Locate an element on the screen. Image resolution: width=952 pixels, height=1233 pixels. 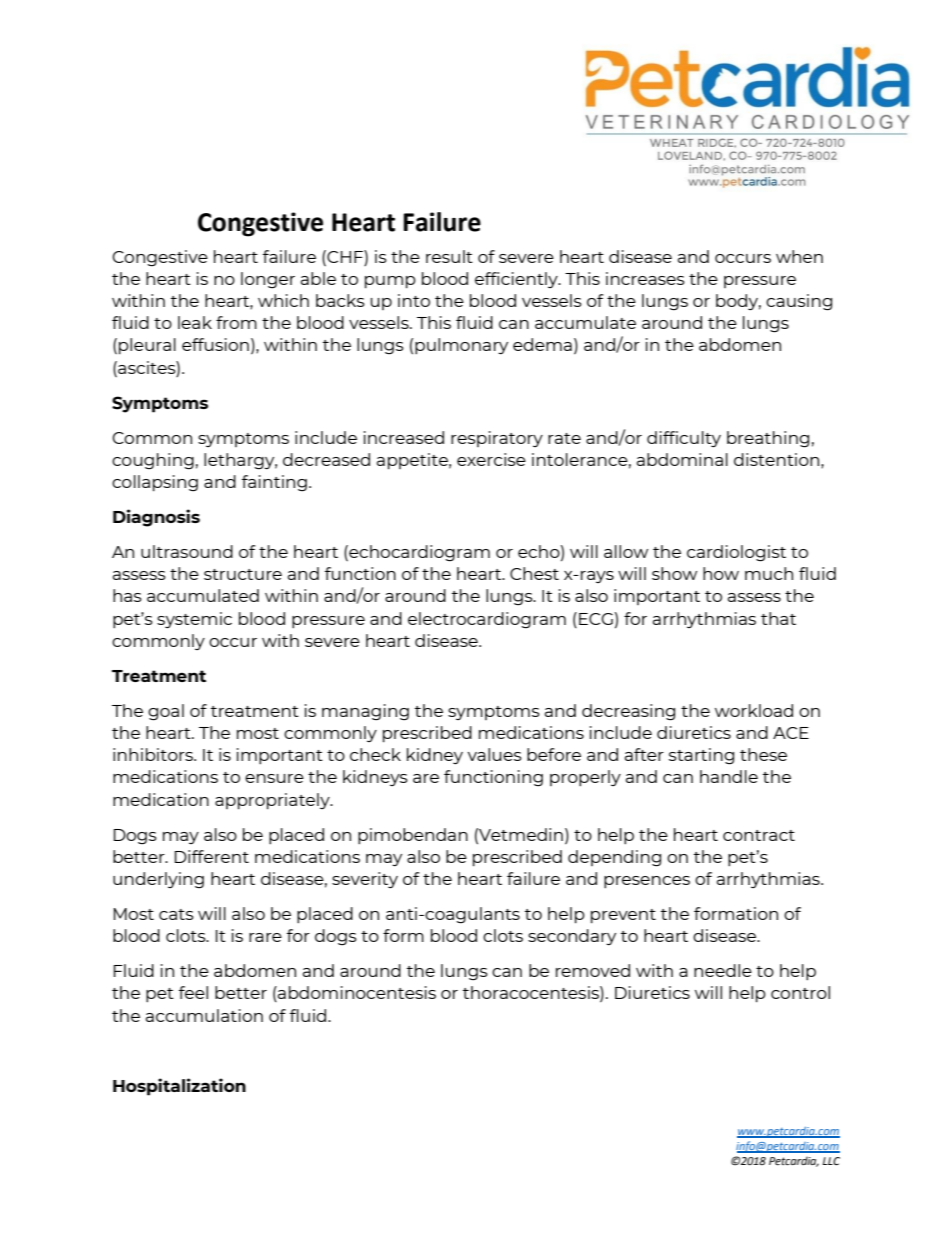
efficiently is located at coordinates (517, 280).
